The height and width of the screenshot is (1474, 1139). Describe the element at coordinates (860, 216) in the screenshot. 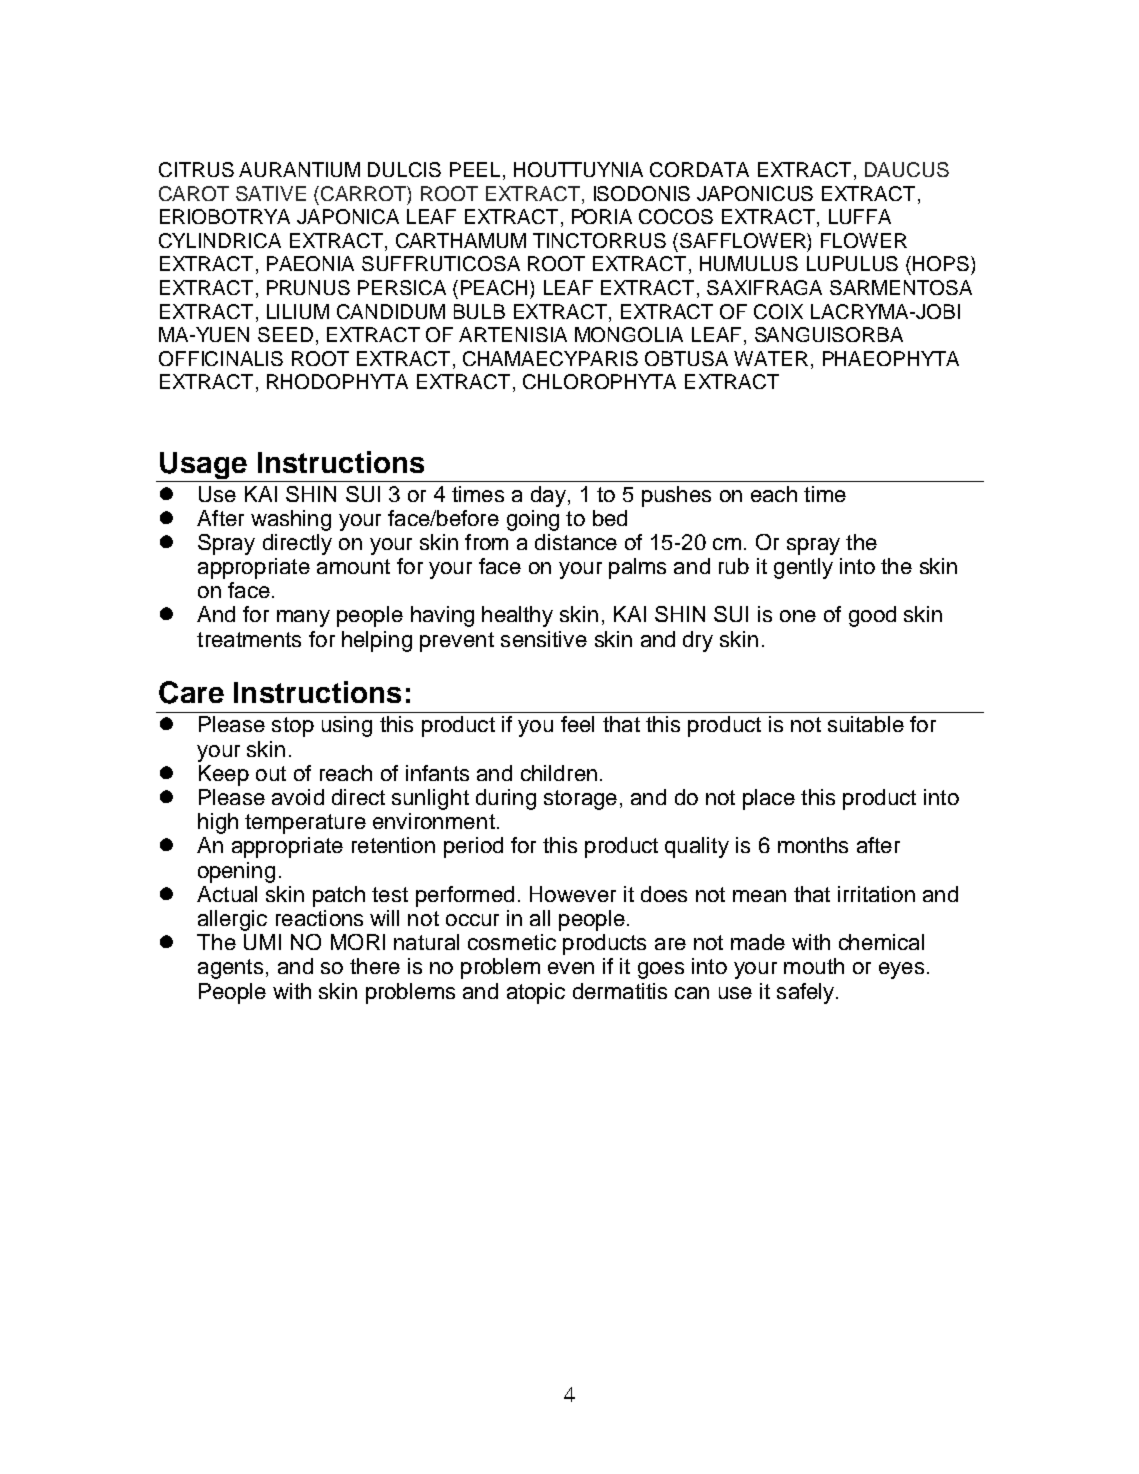

I see `LUFFA` at that location.
